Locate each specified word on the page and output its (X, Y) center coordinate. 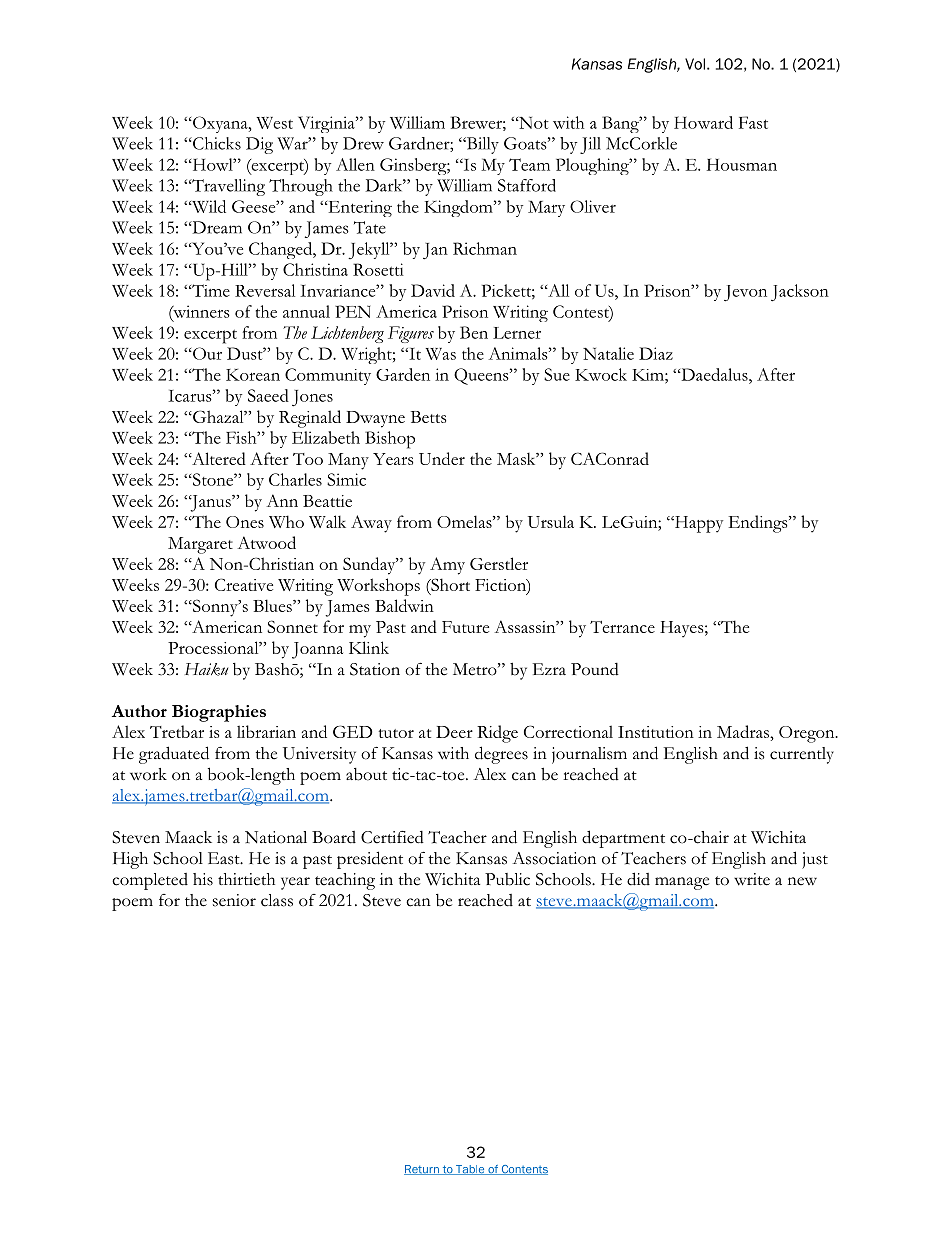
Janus (211, 503)
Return (422, 1170)
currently (802, 755)
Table (470, 1170)
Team (529, 164)
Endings (759, 524)
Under (442, 458)
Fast (753, 122)
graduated (174, 755)
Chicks (216, 143)
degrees (501, 755)
